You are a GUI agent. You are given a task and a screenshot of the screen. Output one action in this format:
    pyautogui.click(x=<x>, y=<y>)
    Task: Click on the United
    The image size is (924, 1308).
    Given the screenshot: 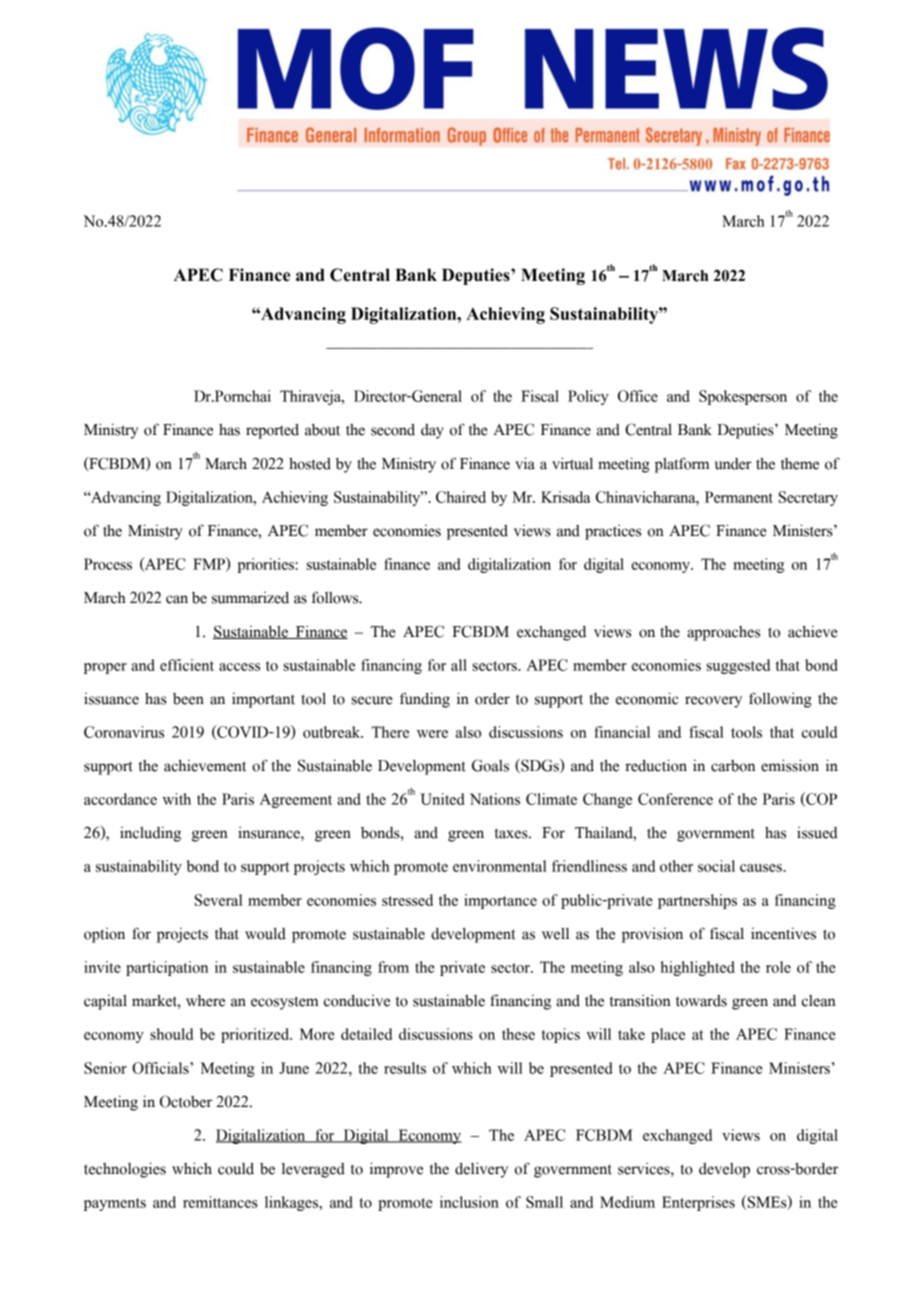 What is the action you would take?
    pyautogui.click(x=442, y=799)
